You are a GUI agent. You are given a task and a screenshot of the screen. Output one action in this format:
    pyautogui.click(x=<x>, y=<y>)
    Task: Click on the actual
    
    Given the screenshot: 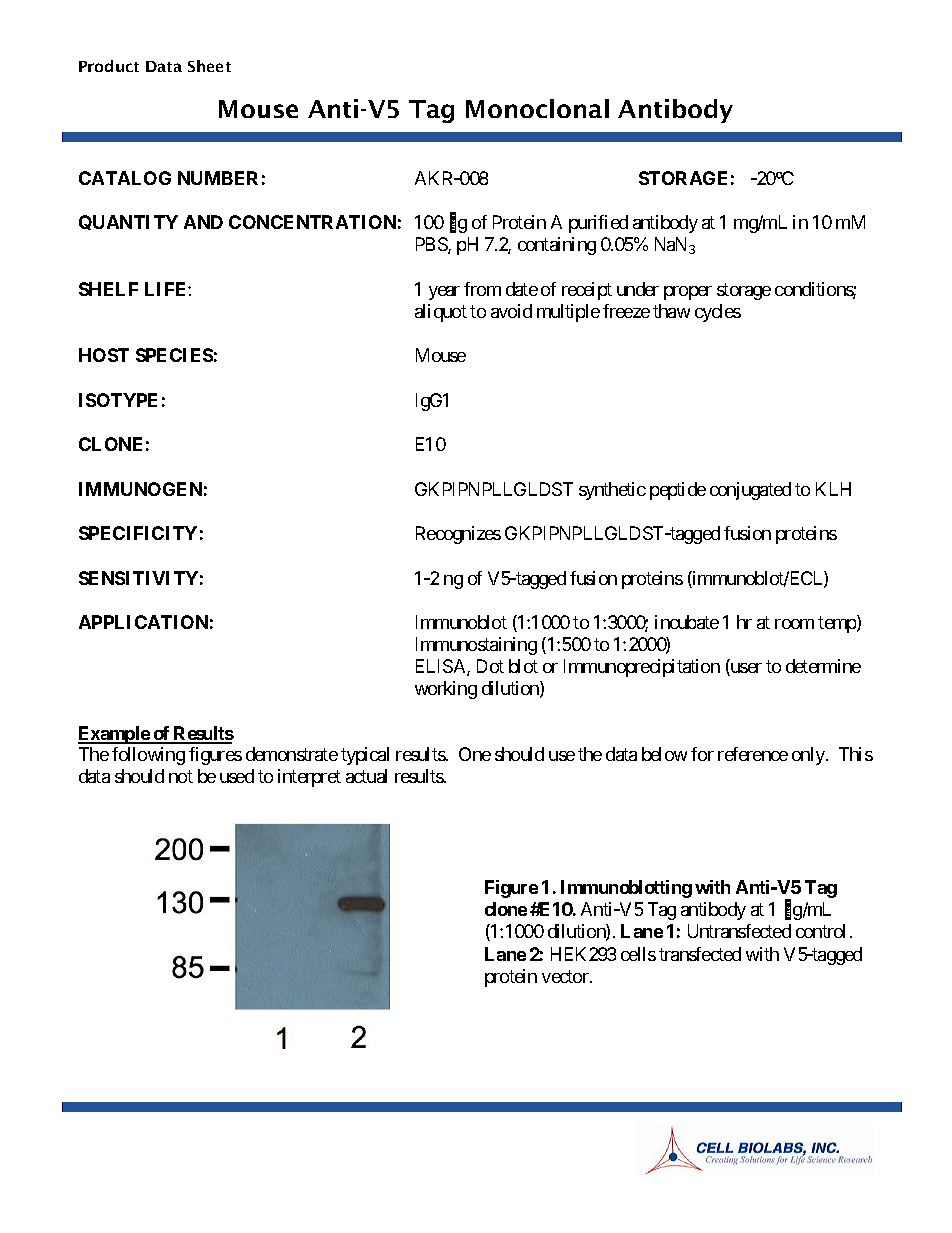 What is the action you would take?
    pyautogui.click(x=366, y=776)
